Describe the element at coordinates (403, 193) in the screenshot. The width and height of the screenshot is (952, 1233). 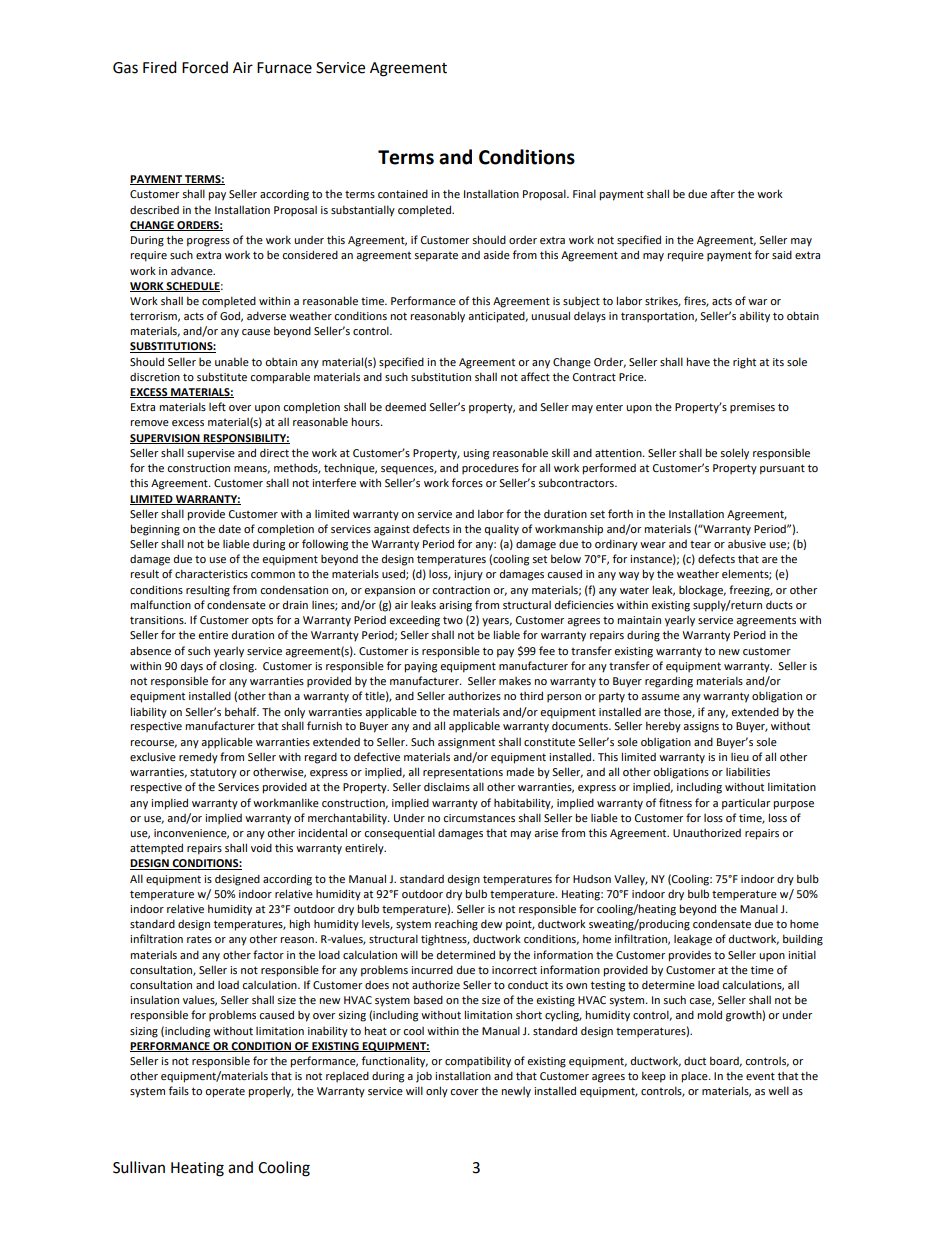
I see `contained` at that location.
